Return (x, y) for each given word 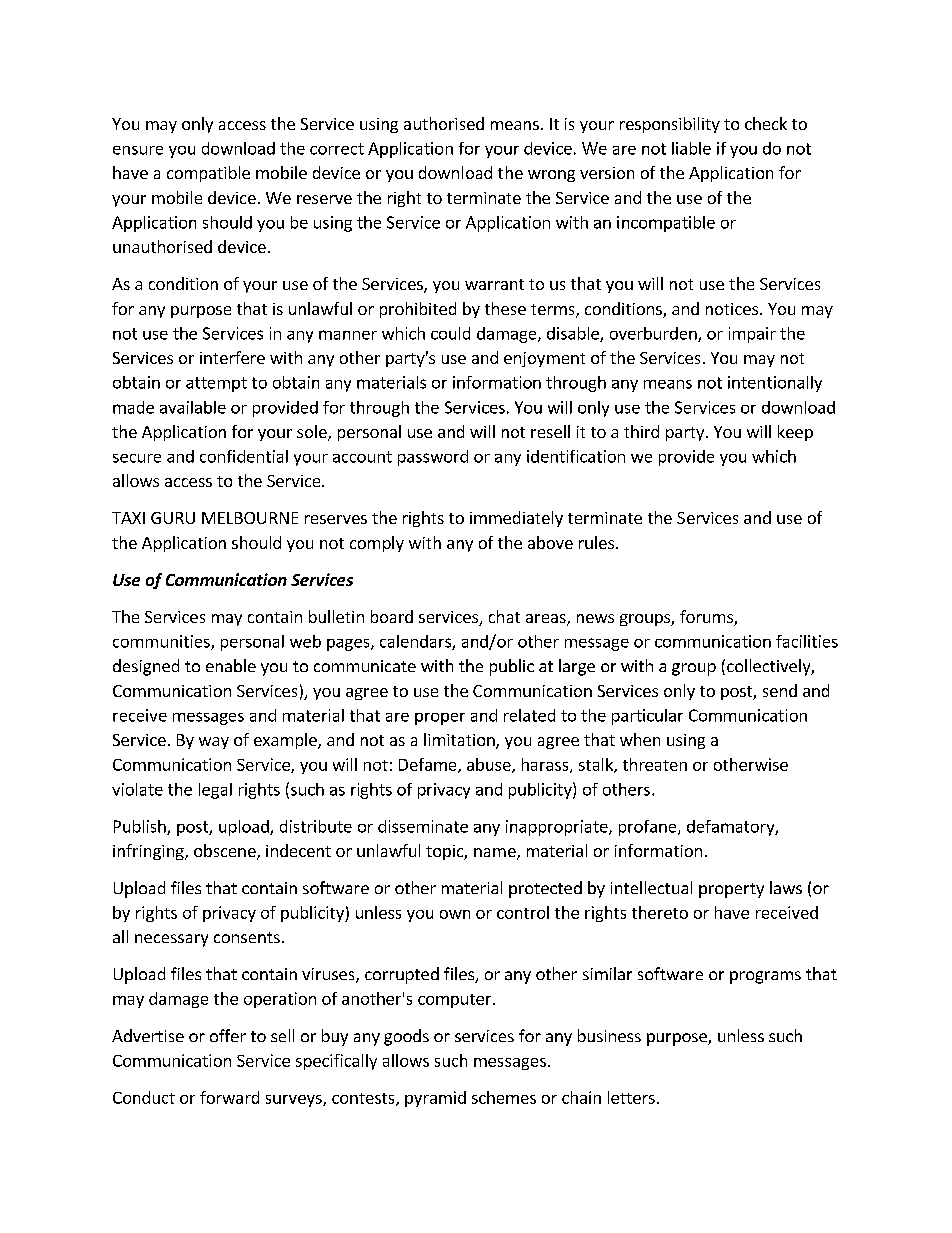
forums (707, 618)
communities (162, 642)
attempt (216, 384)
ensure (138, 150)
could (450, 333)
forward (229, 1097)
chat (504, 616)
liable (691, 148)
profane (649, 828)
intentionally (775, 384)
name (496, 854)
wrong (551, 176)
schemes (504, 1097)
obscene (226, 852)
